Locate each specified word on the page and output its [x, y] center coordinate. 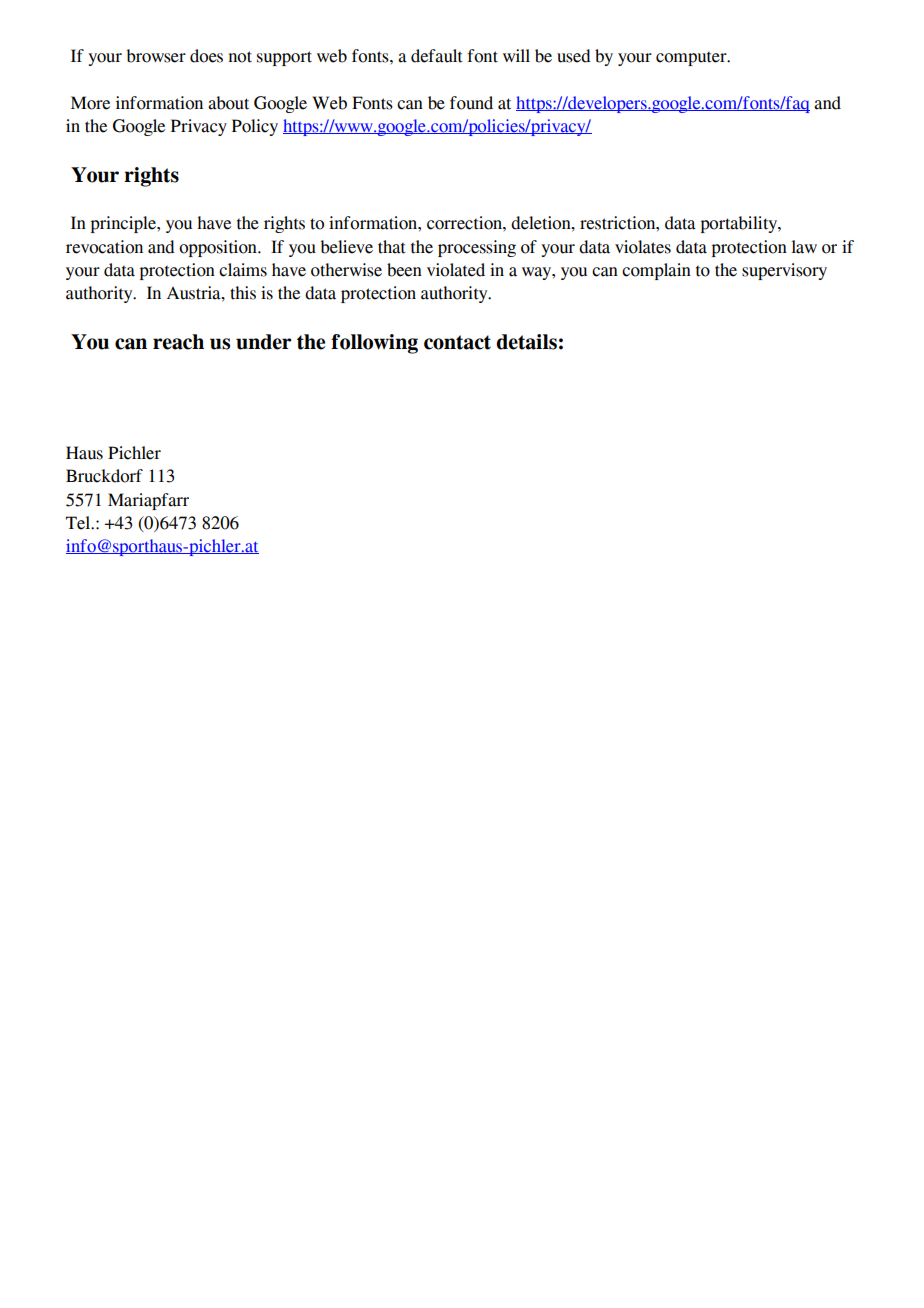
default [437, 56]
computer [692, 58]
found [471, 103]
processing [477, 248]
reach [178, 342]
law [804, 247]
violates [643, 247]
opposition [219, 248]
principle [124, 224]
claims [243, 270]
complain [656, 271]
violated [456, 270]
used [574, 56]
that [392, 247]
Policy [255, 127]
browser [156, 56]
